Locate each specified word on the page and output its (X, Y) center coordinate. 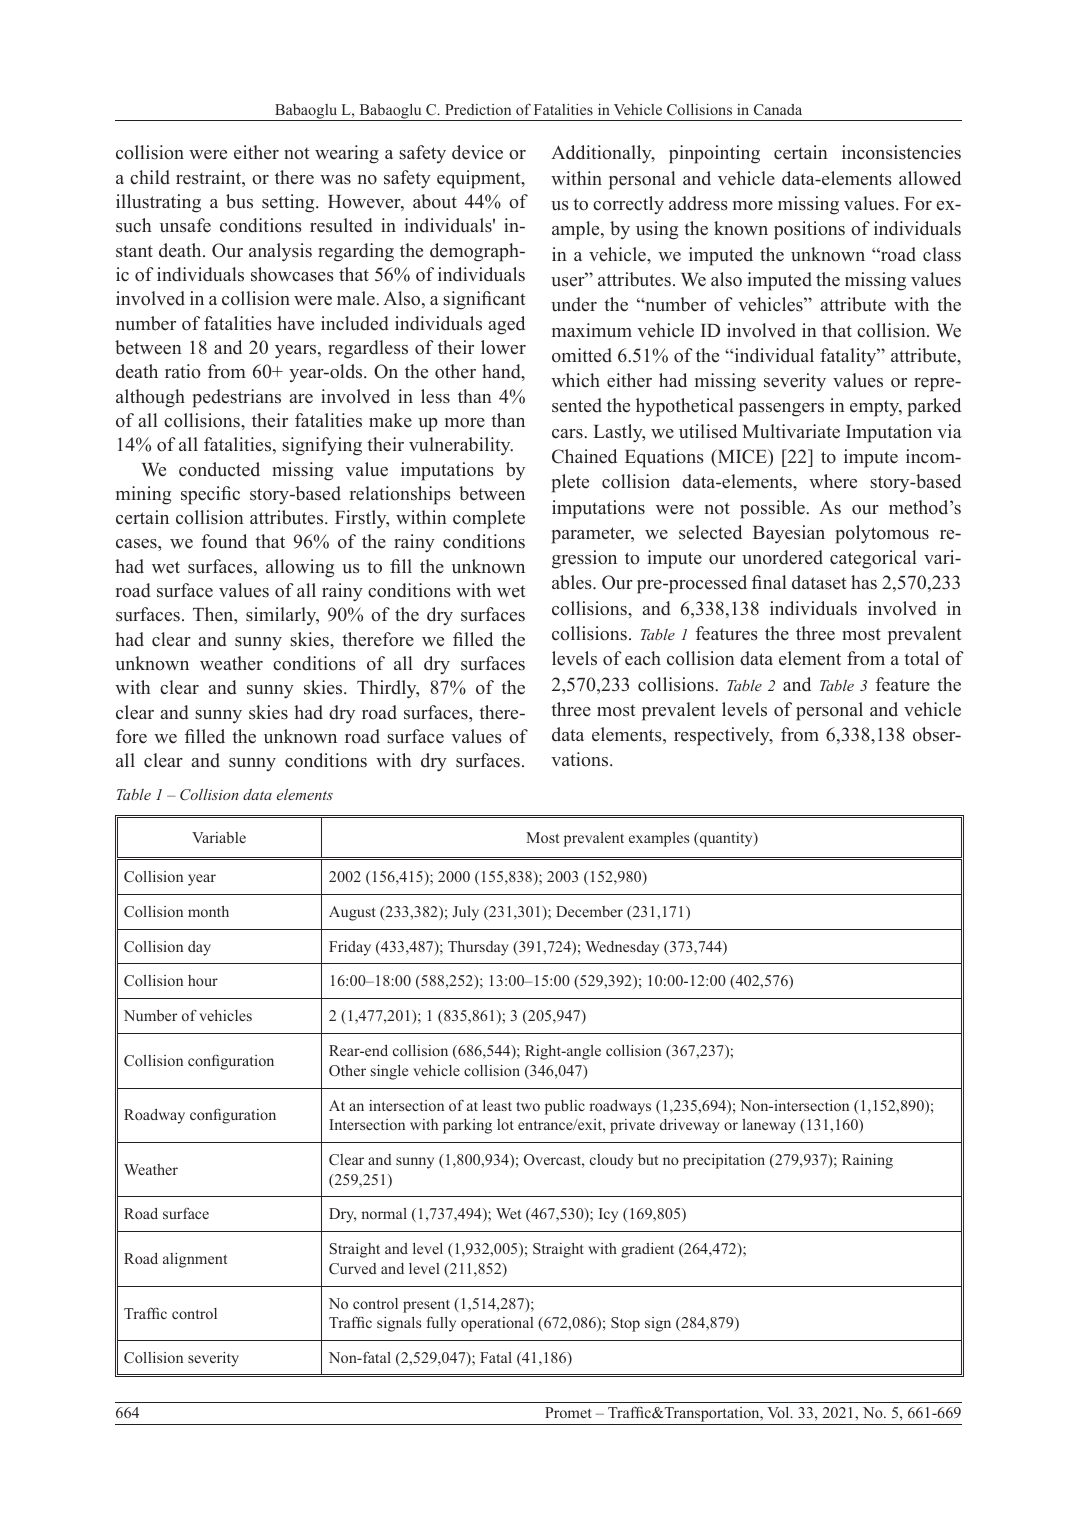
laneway (769, 1126)
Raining (867, 1161)
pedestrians (237, 398)
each (643, 658)
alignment (195, 1260)
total (921, 658)
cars (568, 434)
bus (239, 201)
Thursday (478, 948)
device (477, 152)
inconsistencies (901, 152)
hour (203, 980)
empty (876, 408)
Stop (625, 1324)
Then (214, 615)
